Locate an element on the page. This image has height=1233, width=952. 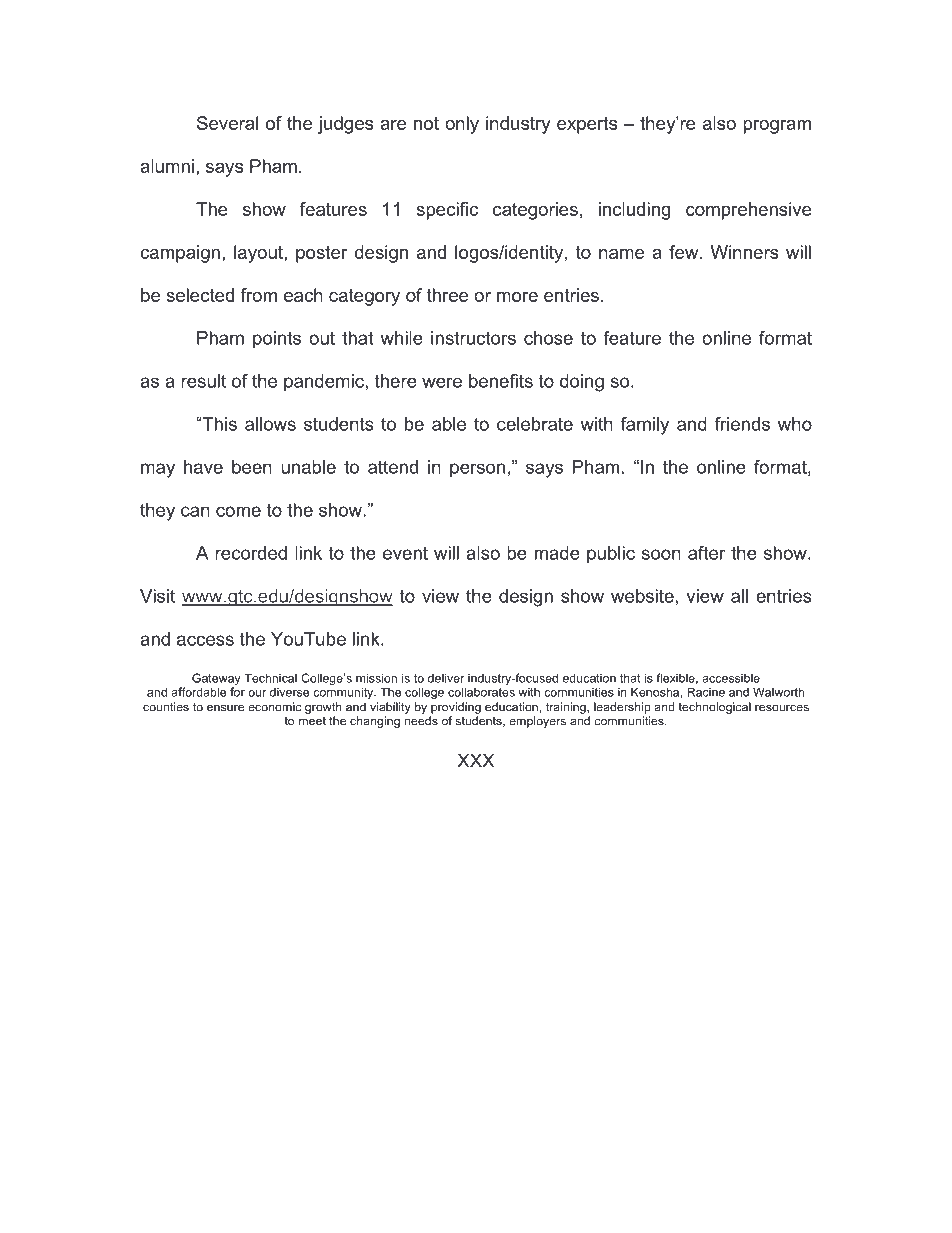
only is located at coordinates (462, 125).
